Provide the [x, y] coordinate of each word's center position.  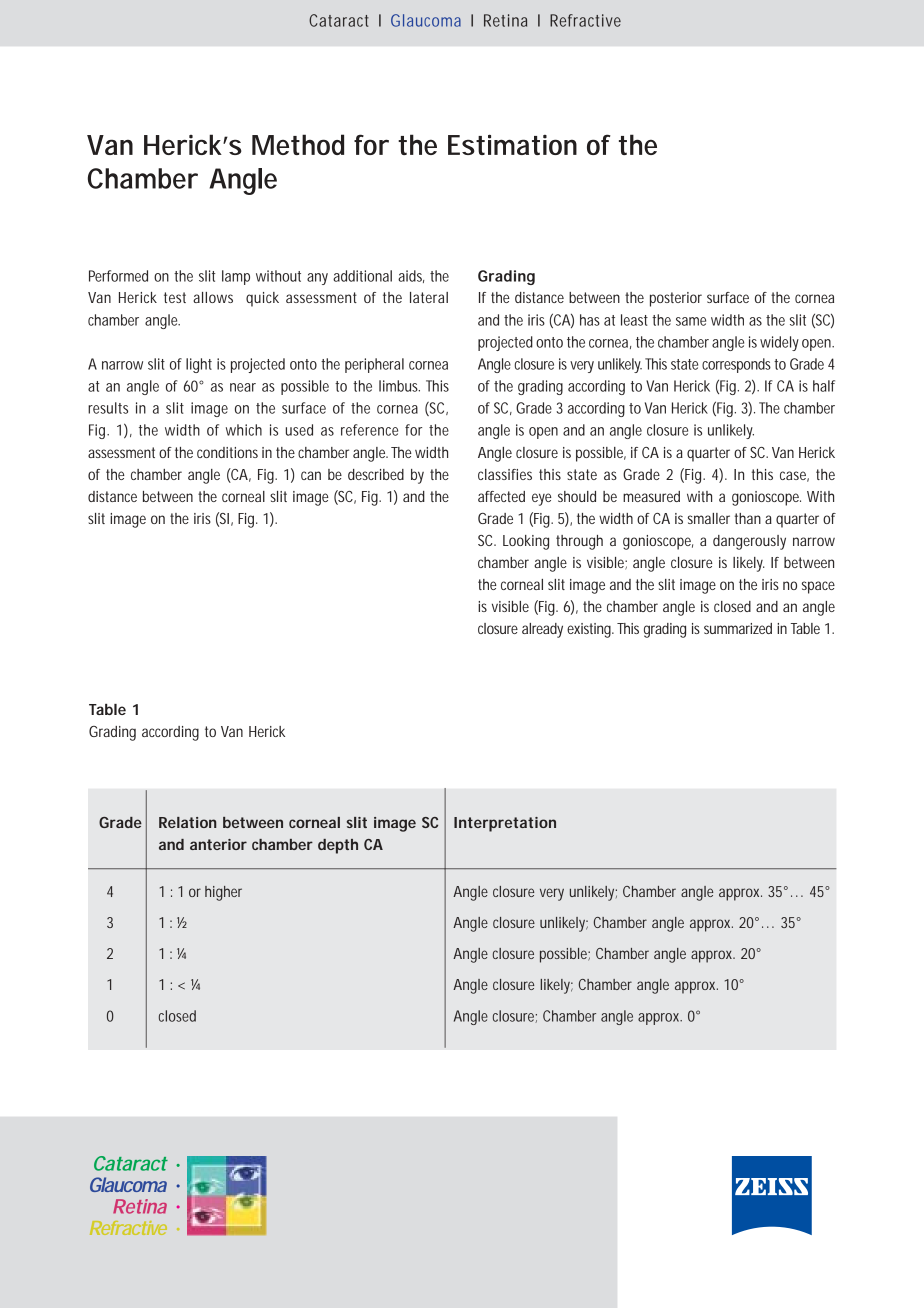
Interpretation [505, 824]
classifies [505, 474]
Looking [526, 542]
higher [223, 893]
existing [590, 630]
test [175, 297]
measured [651, 496]
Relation [187, 822]
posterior [676, 299]
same [691, 321]
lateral [429, 297]
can [311, 475]
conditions [227, 452]
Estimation [512, 144]
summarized [738, 628]
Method [298, 144]
